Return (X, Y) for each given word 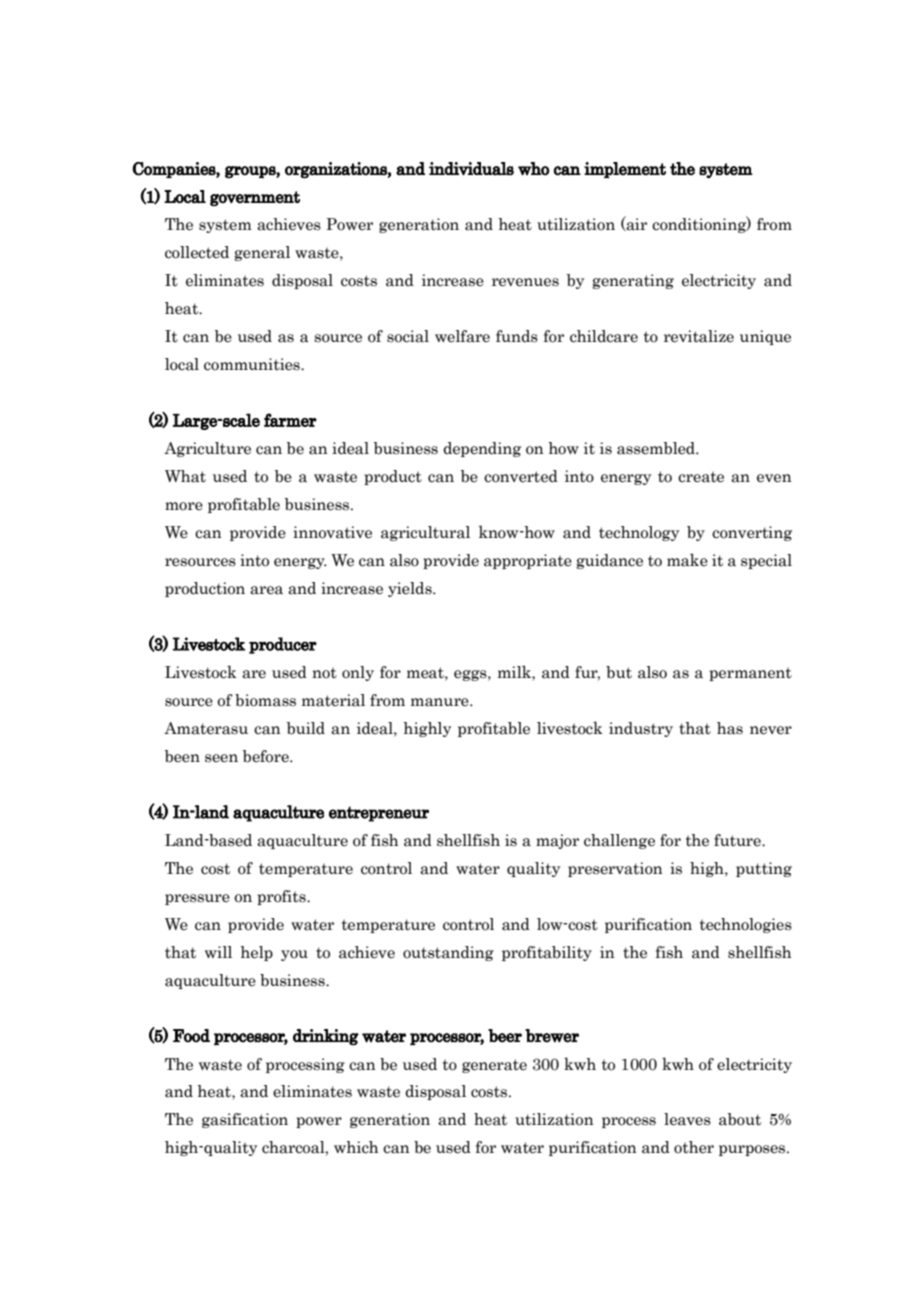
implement (625, 170)
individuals (471, 169)
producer (283, 645)
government (255, 198)
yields (411, 589)
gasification (245, 1120)
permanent (750, 674)
